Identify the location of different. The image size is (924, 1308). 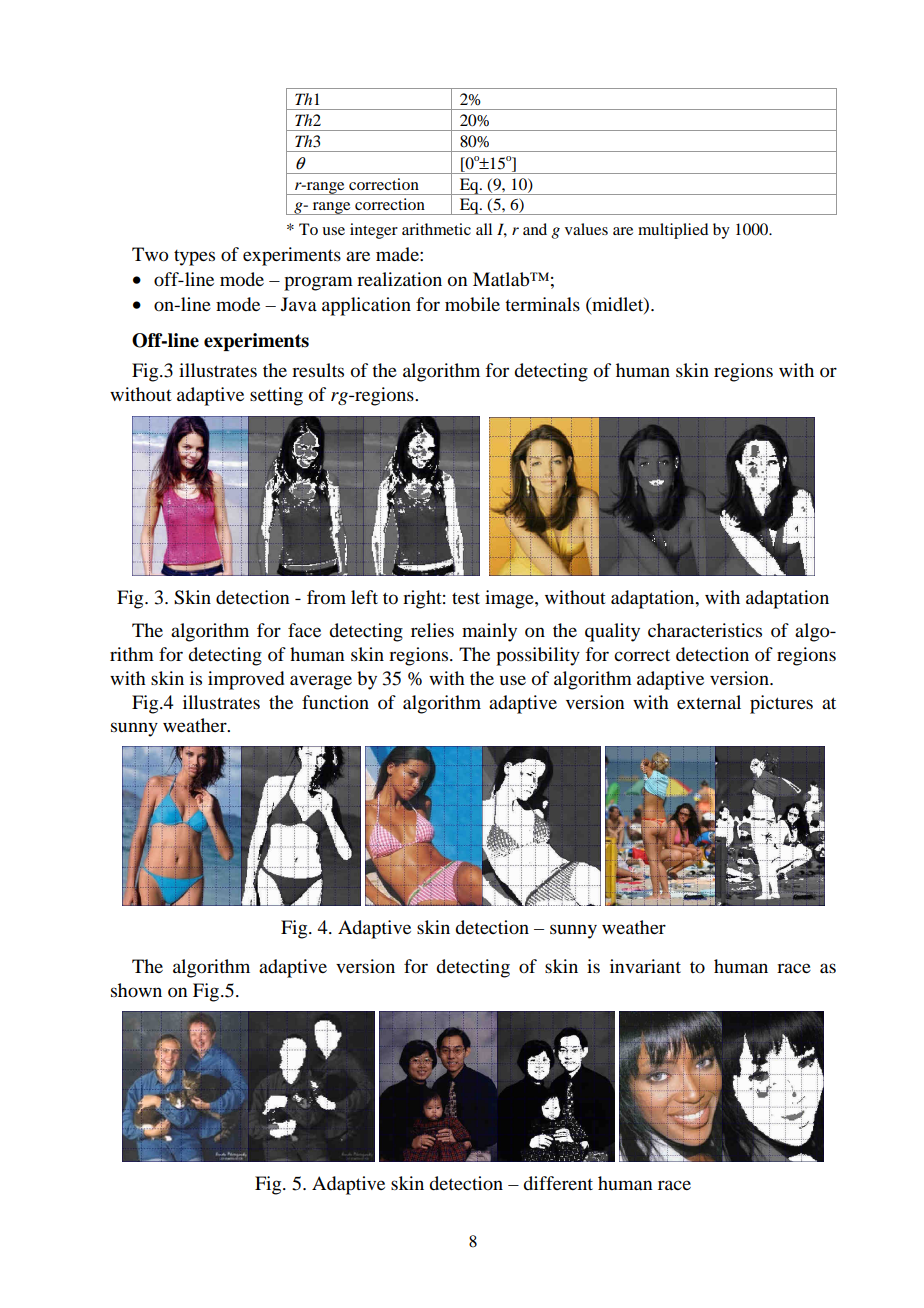
(558, 1183).
